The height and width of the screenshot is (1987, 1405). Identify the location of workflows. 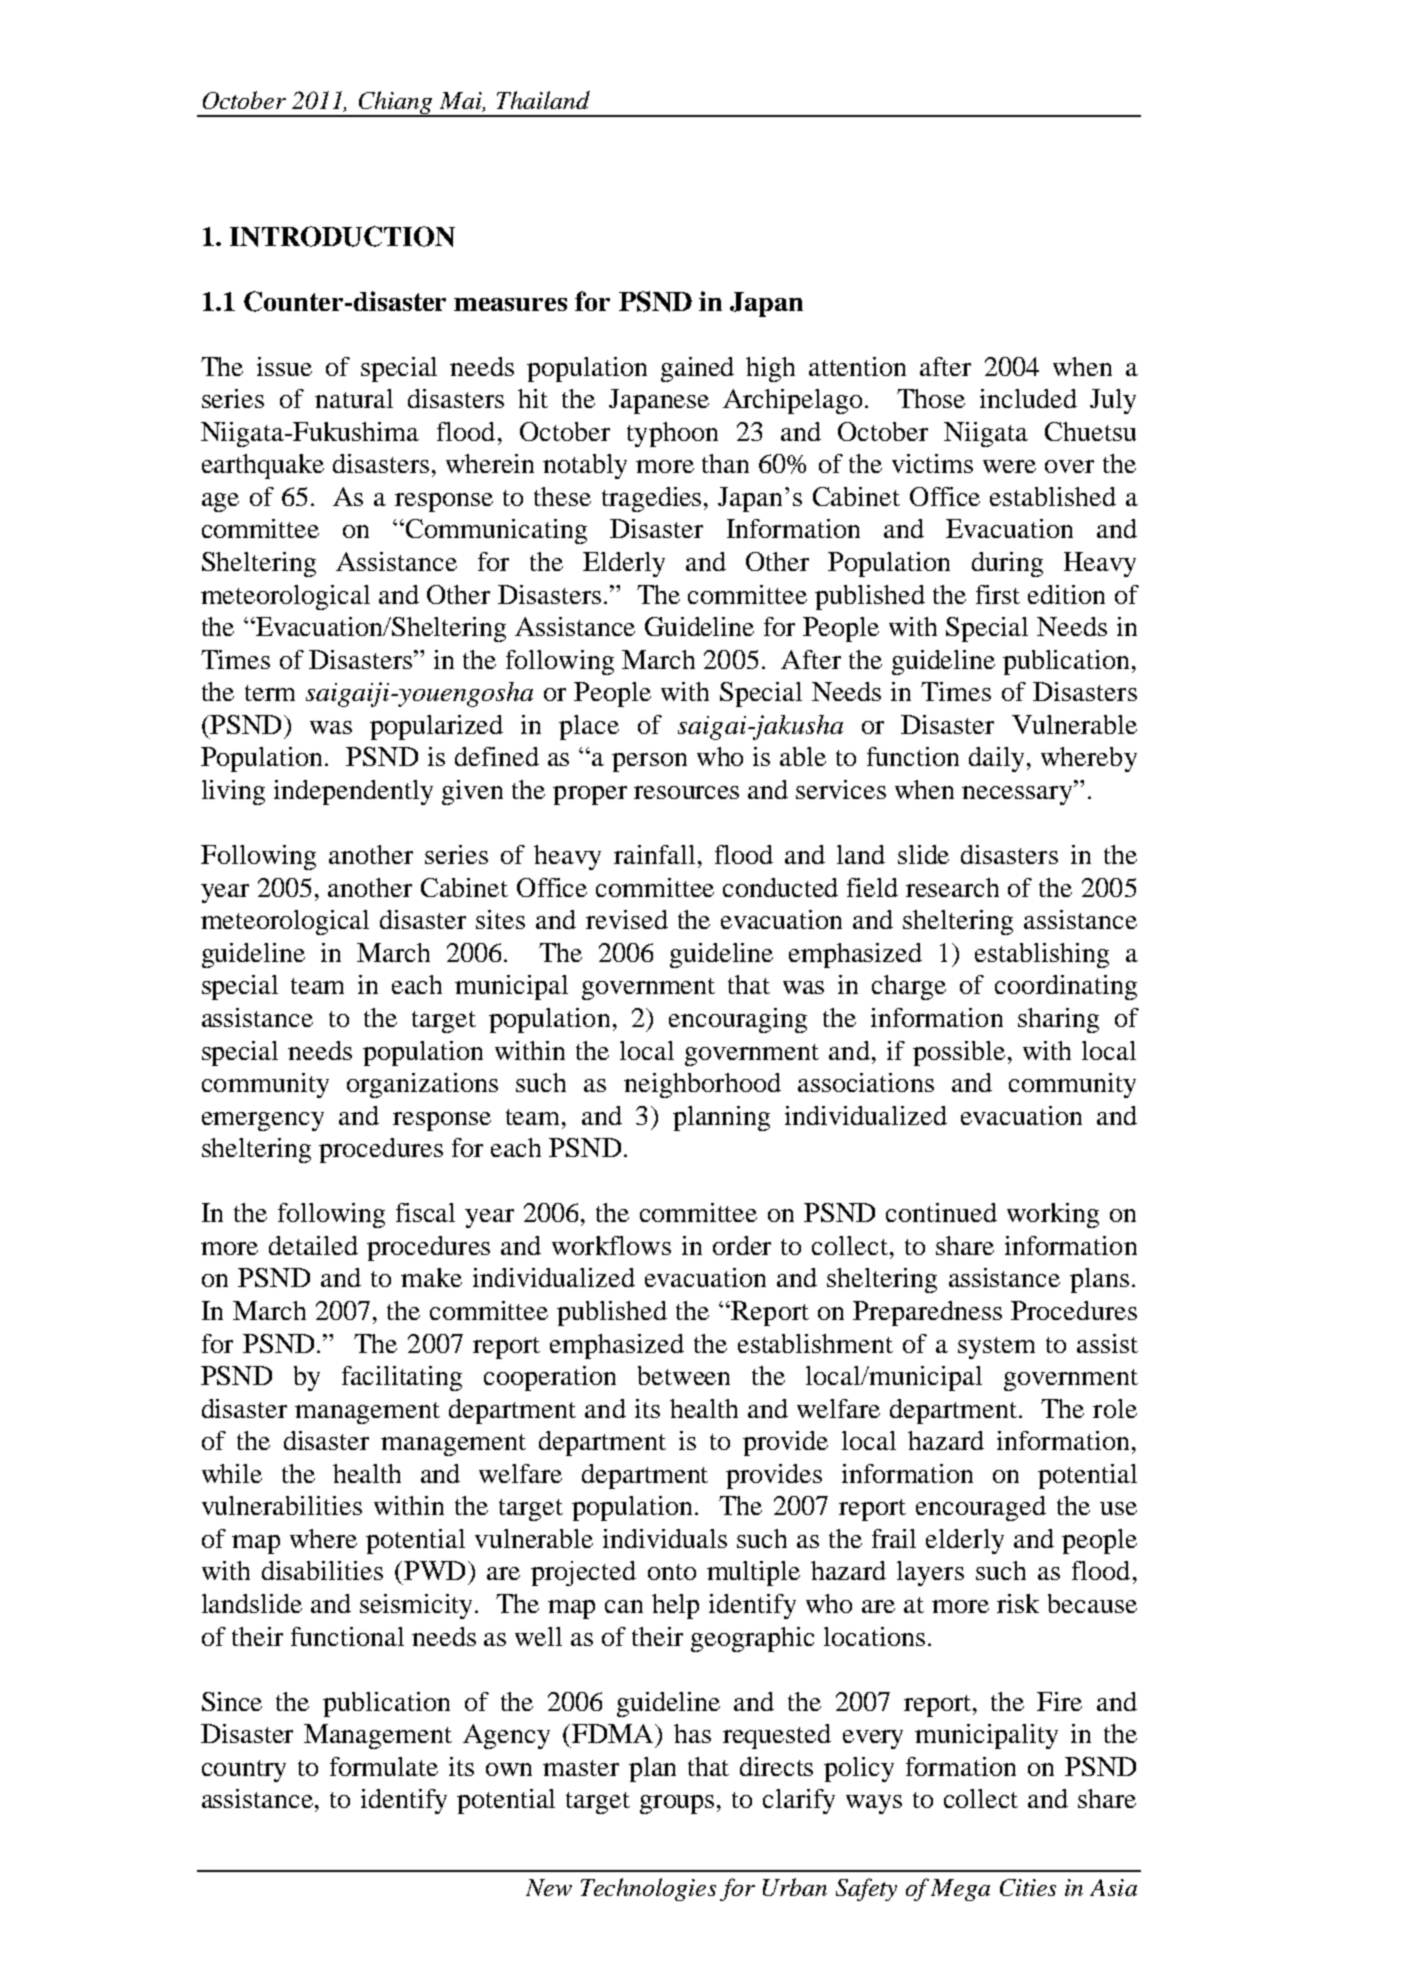
(611, 1245).
